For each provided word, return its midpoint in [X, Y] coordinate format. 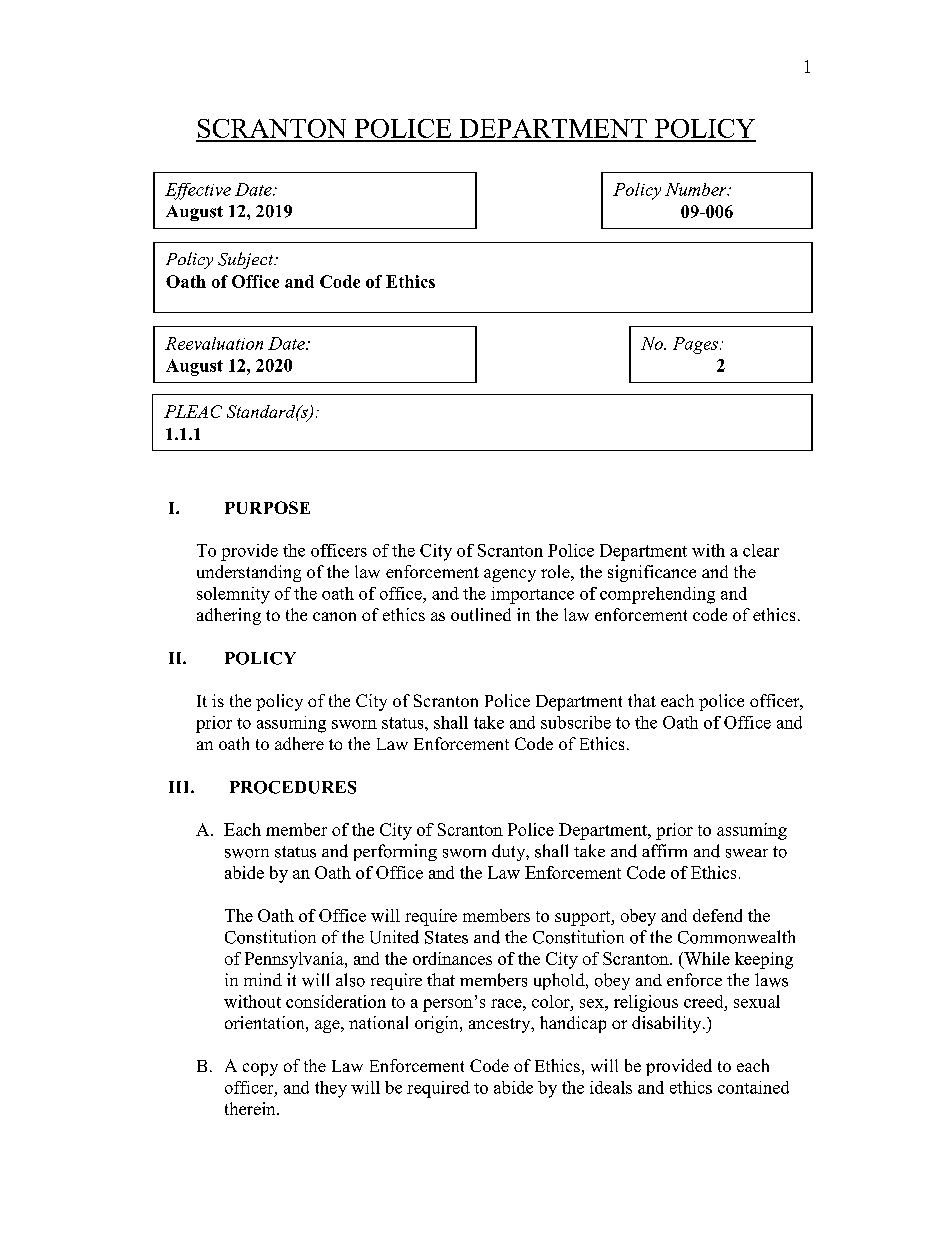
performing [395, 852]
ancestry [501, 1025]
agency [510, 575]
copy [260, 1069]
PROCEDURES [293, 787]
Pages [695, 345]
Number [697, 189]
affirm [664, 850]
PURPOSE [267, 507]
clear [761, 550]
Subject [247, 260]
